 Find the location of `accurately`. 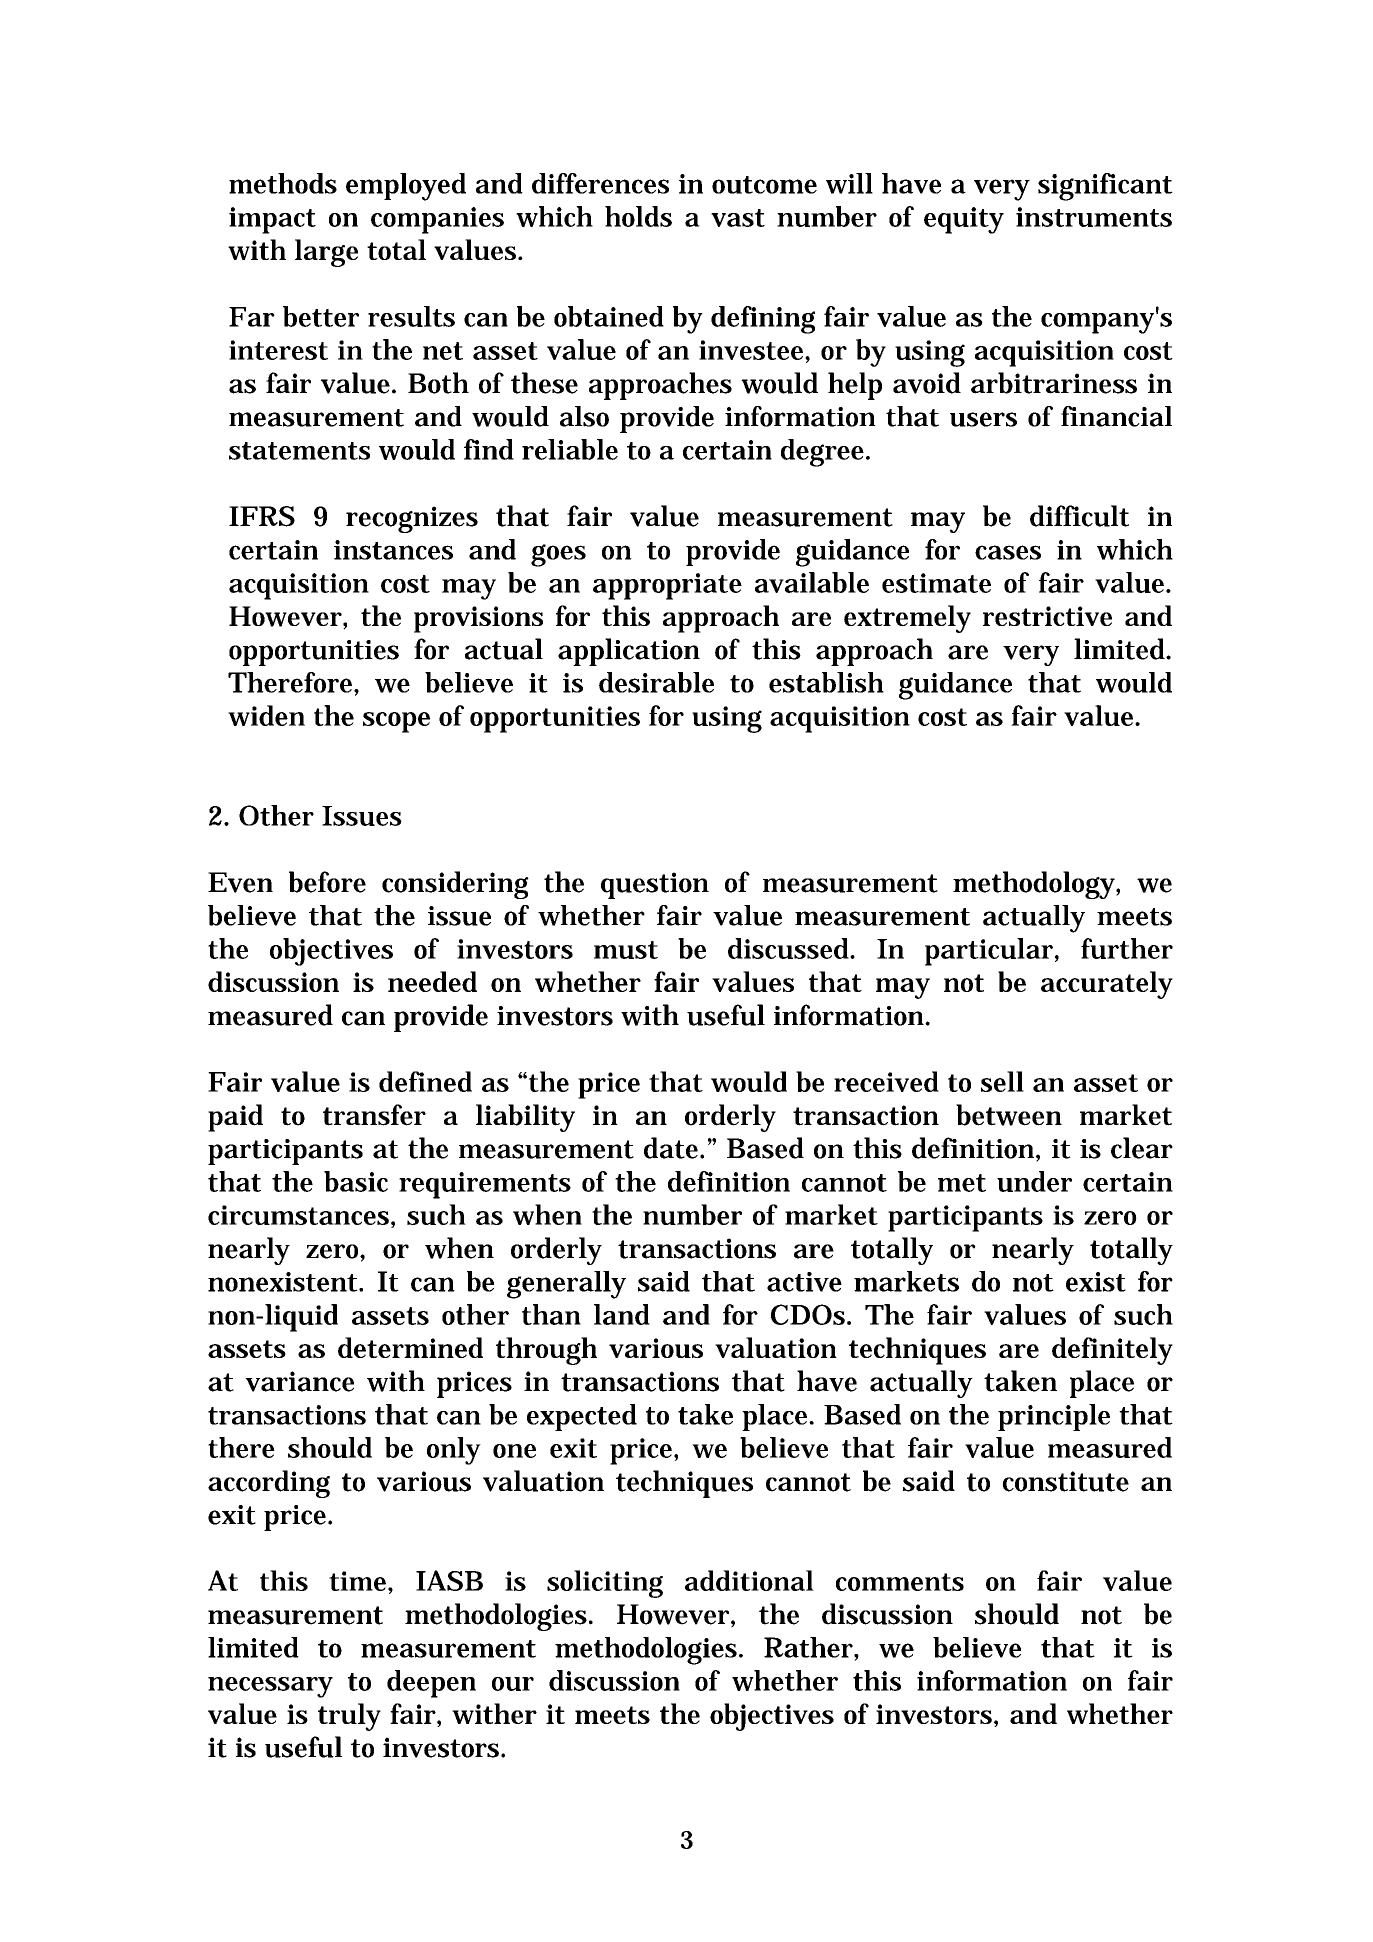

accurately is located at coordinates (1107, 985).
